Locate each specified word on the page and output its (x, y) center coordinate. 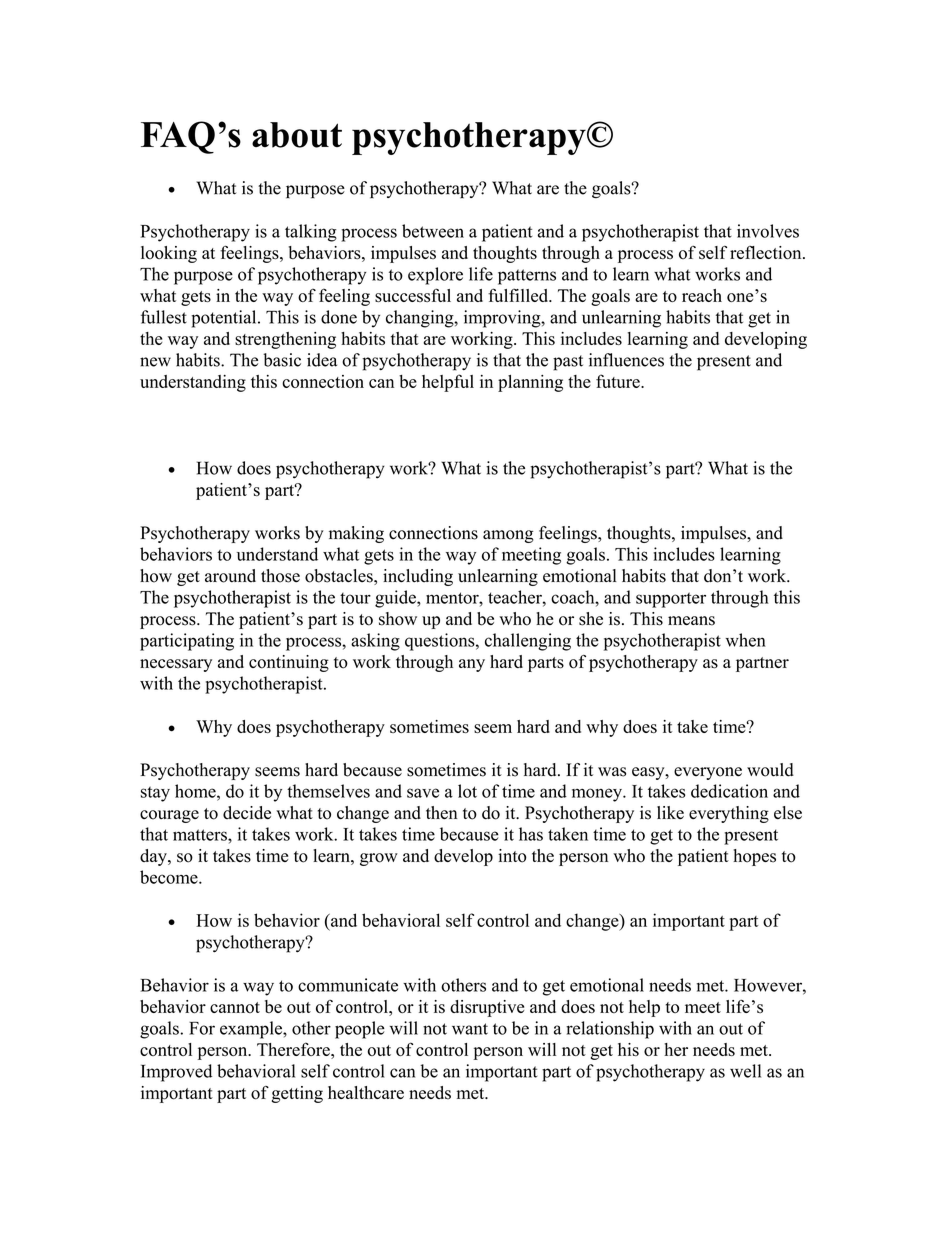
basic (282, 360)
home (196, 791)
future (619, 381)
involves (768, 231)
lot (467, 791)
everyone (708, 773)
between (433, 231)
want (470, 1029)
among (508, 536)
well (745, 1071)
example (252, 1030)
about (297, 135)
